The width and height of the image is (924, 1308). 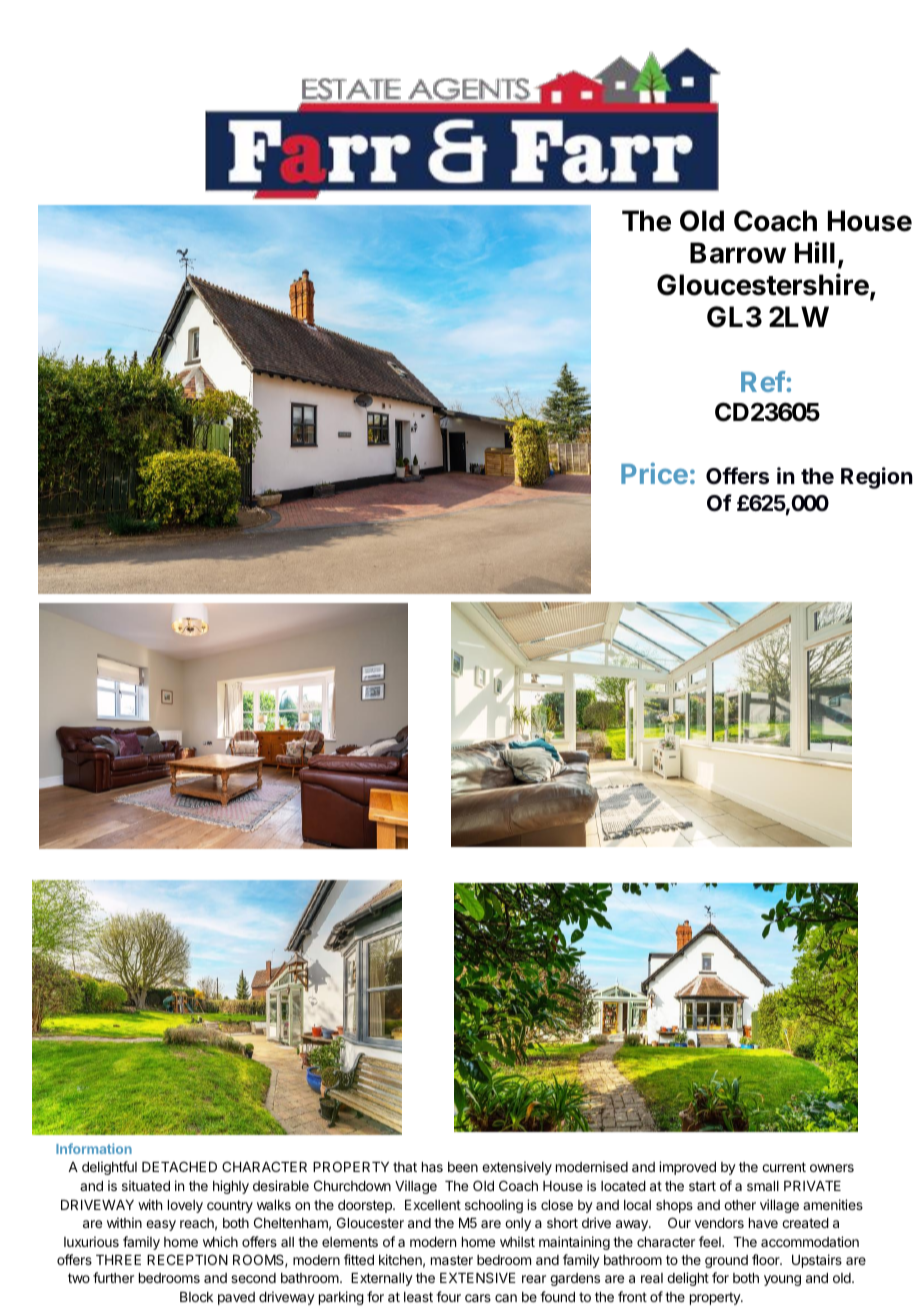 I want to click on current, so click(x=784, y=1167).
